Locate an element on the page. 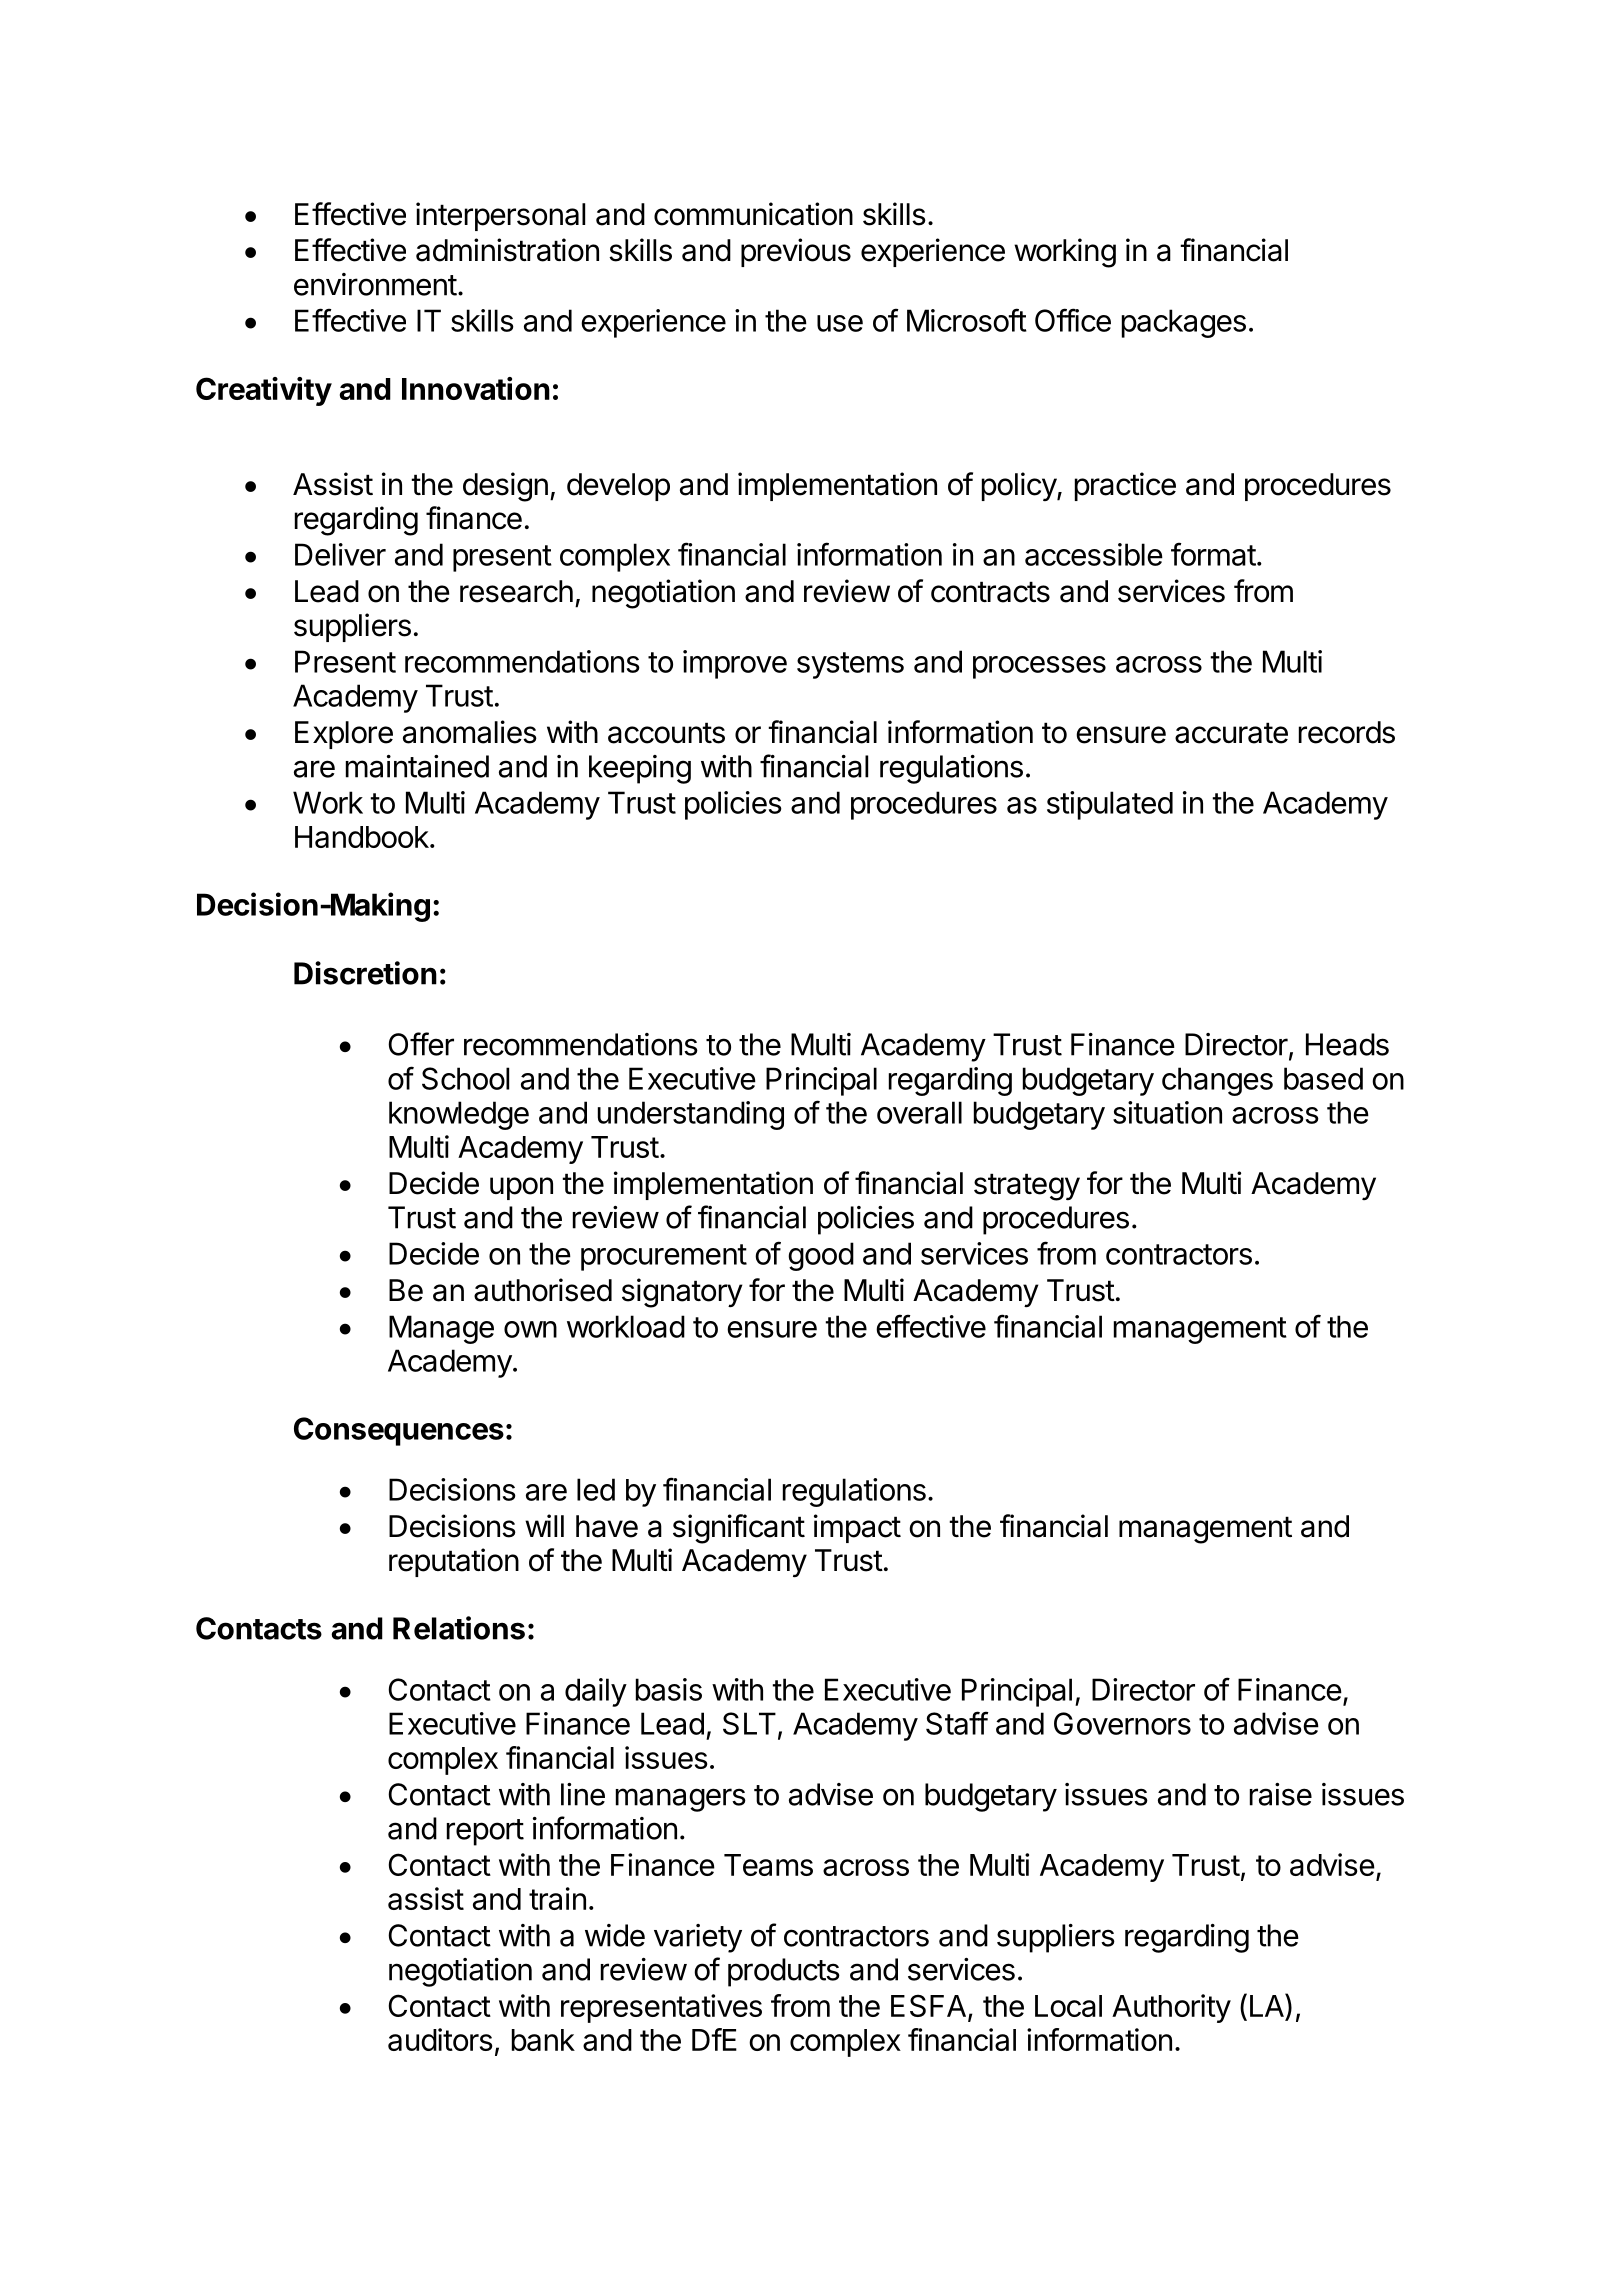 The width and height of the image is (1612, 2280). Handbook is located at coordinates (363, 837).
